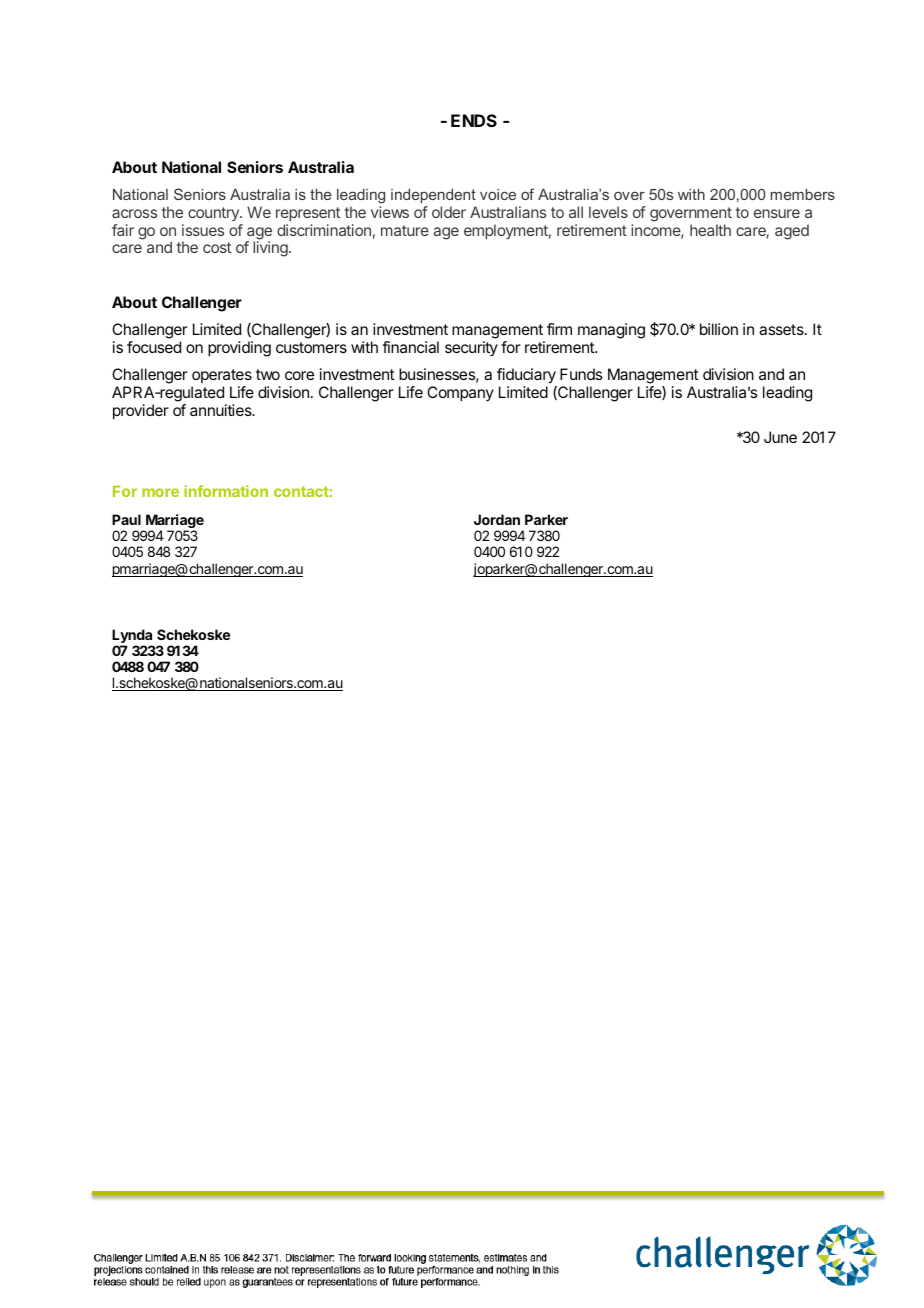 The image size is (924, 1308). What do you see at coordinates (239, 349) in the screenshot?
I see `providing` at bounding box center [239, 349].
